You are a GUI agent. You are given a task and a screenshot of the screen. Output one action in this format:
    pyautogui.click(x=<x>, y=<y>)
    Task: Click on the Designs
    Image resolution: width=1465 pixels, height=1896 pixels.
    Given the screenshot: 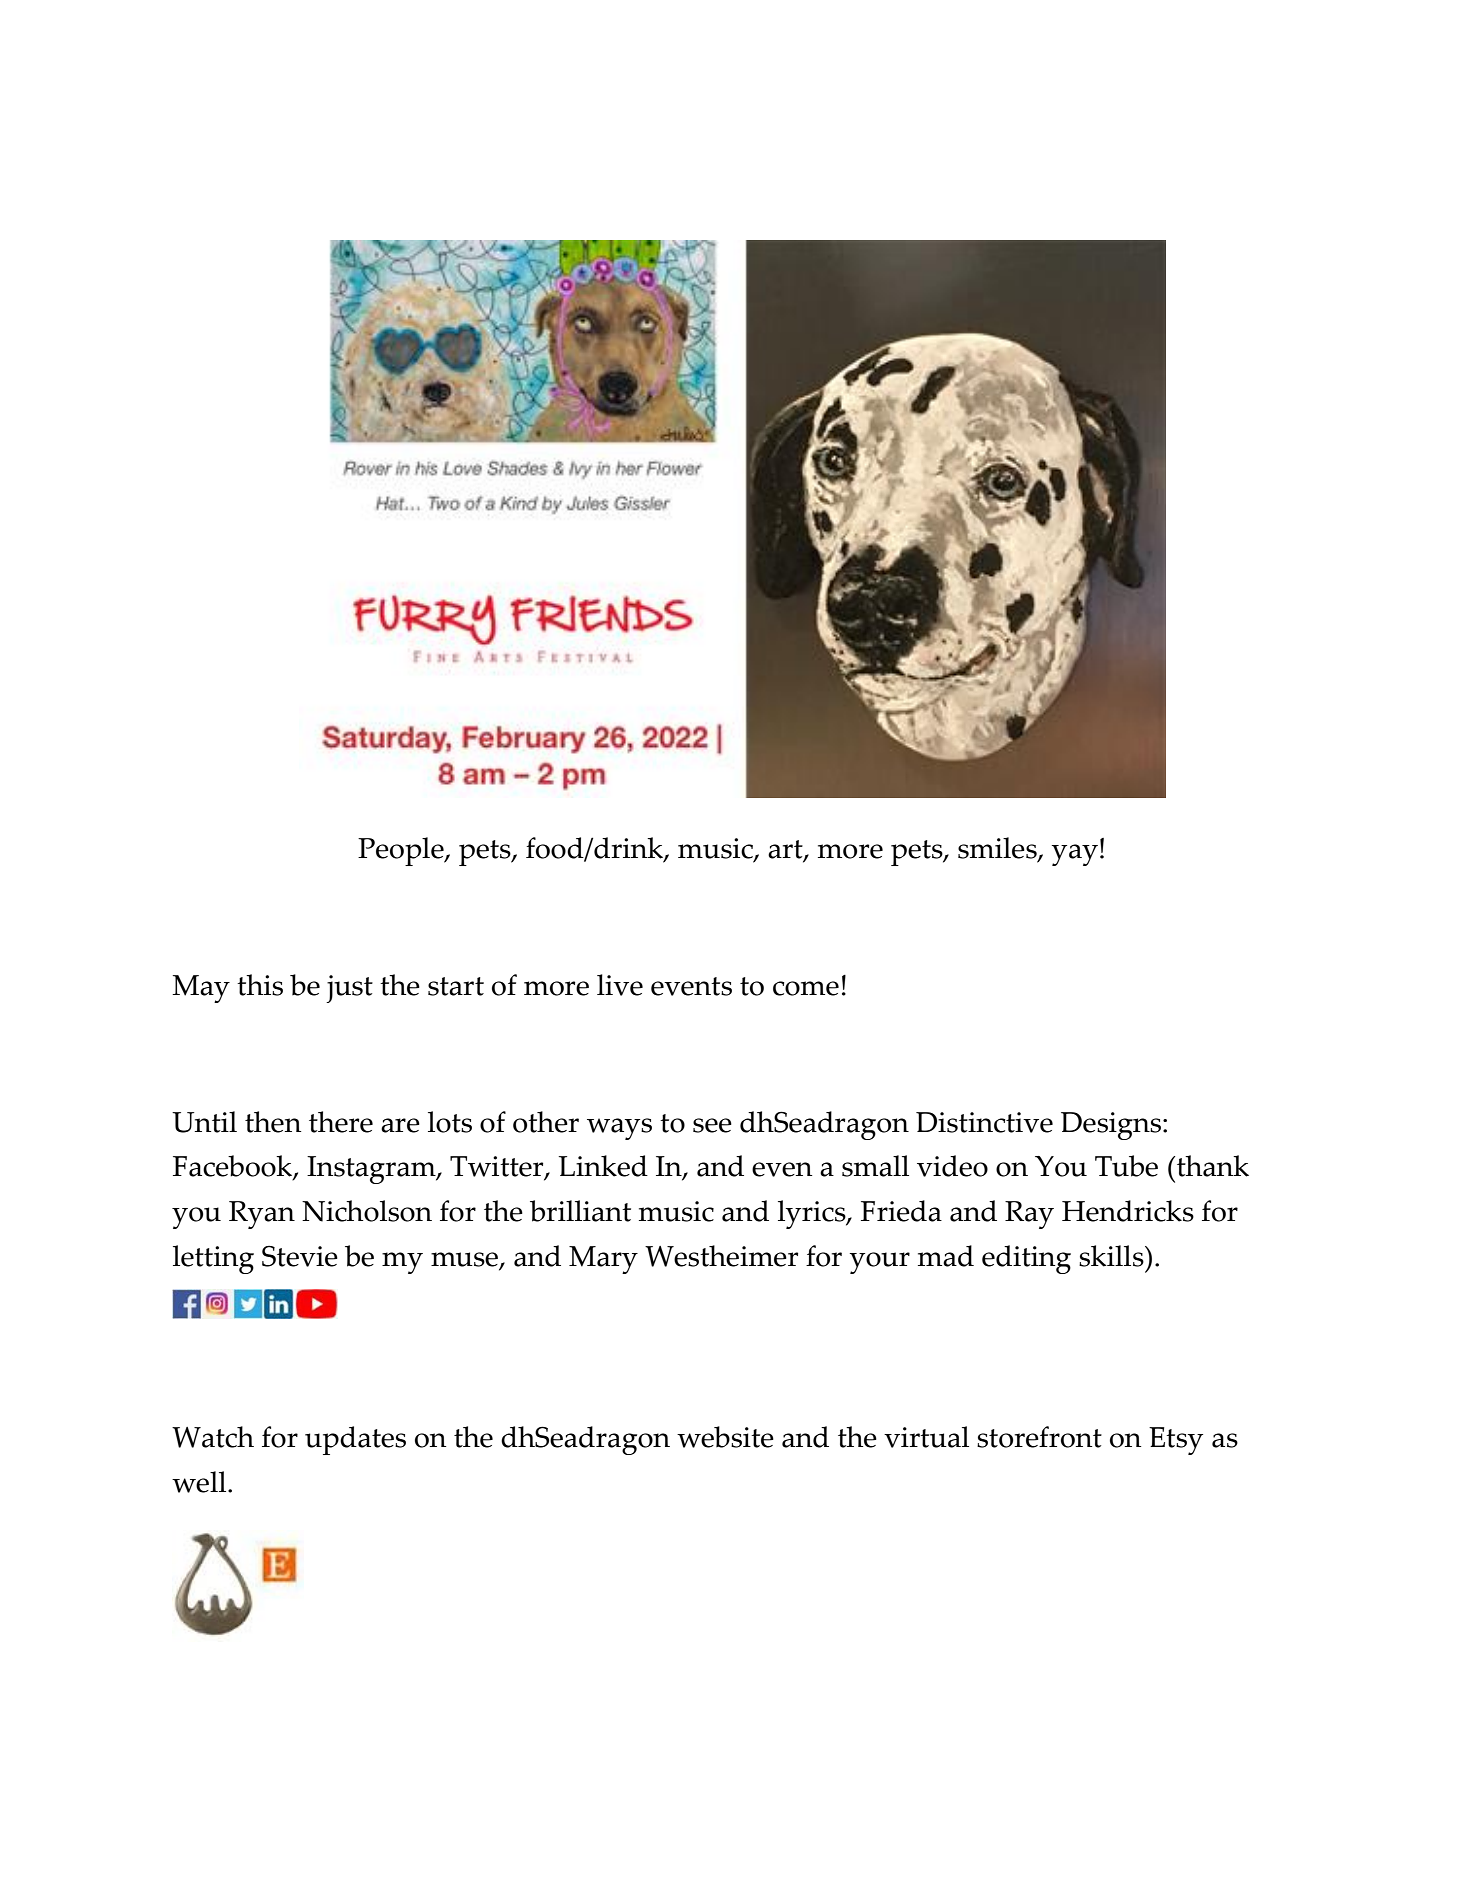 What is the action you would take?
    pyautogui.click(x=1112, y=1126)
